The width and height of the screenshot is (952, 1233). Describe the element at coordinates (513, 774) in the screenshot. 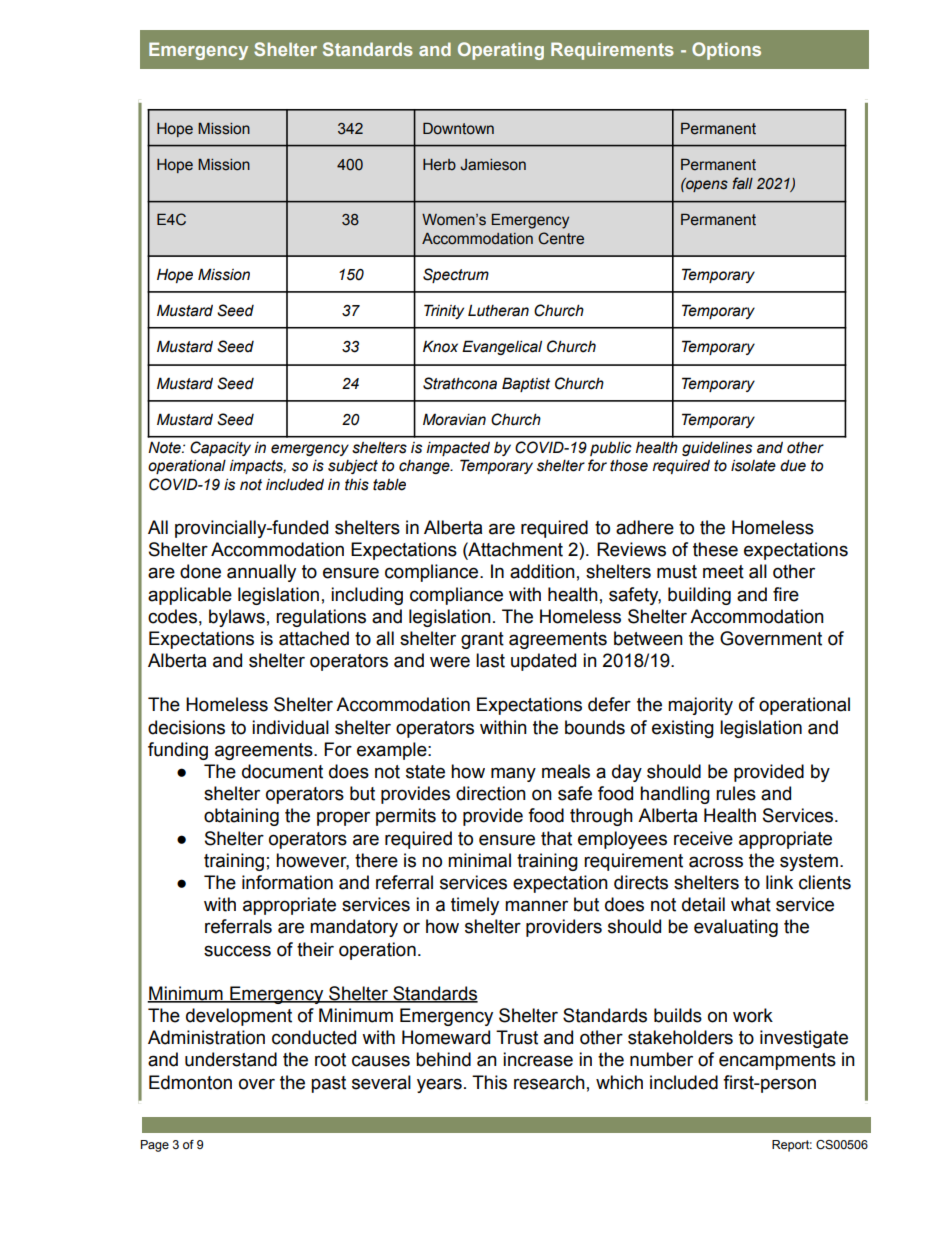

I see `many` at that location.
